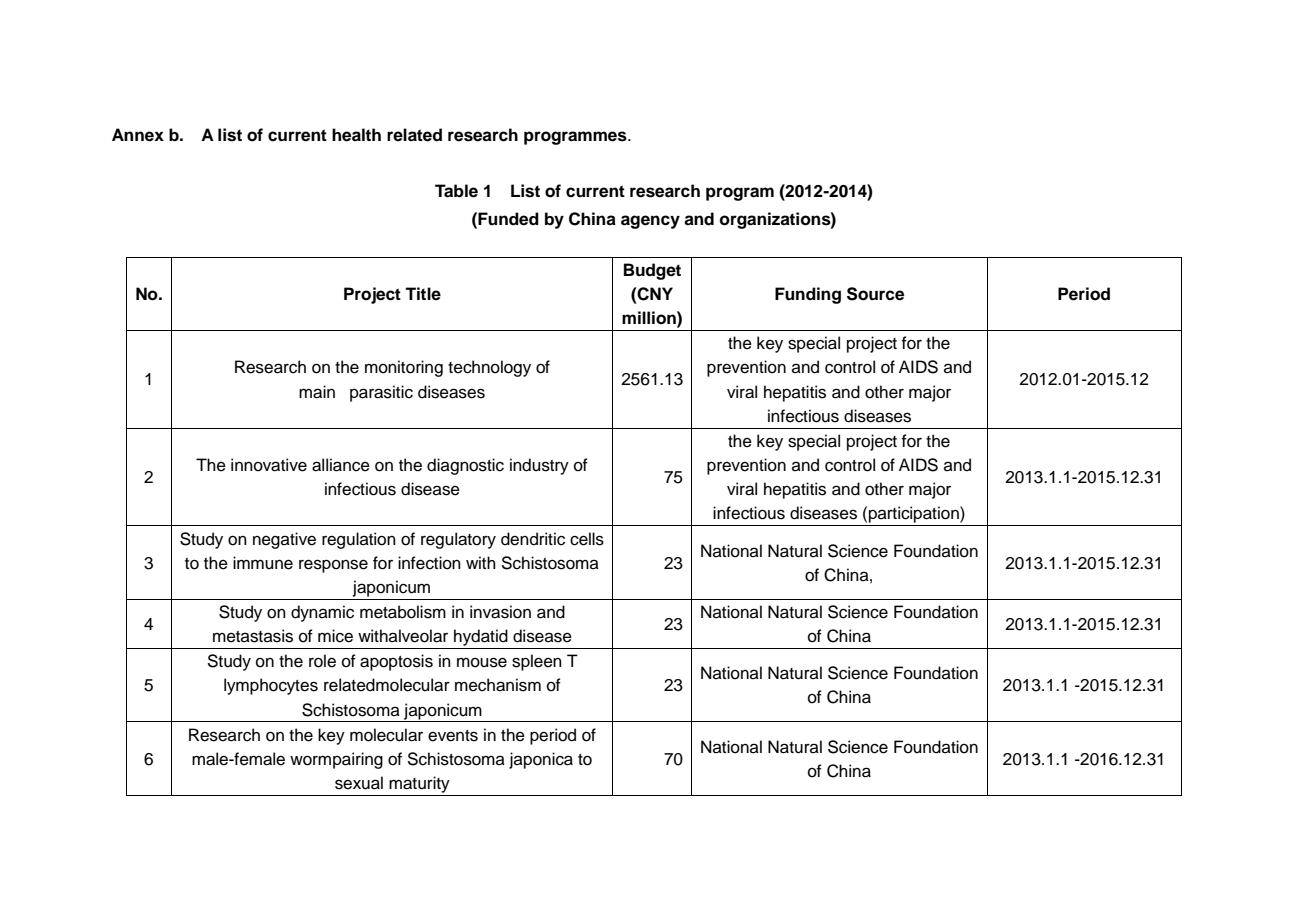 This screenshot has width=1308, height=924. What do you see at coordinates (456, 191) in the screenshot?
I see `Table` at bounding box center [456, 191].
